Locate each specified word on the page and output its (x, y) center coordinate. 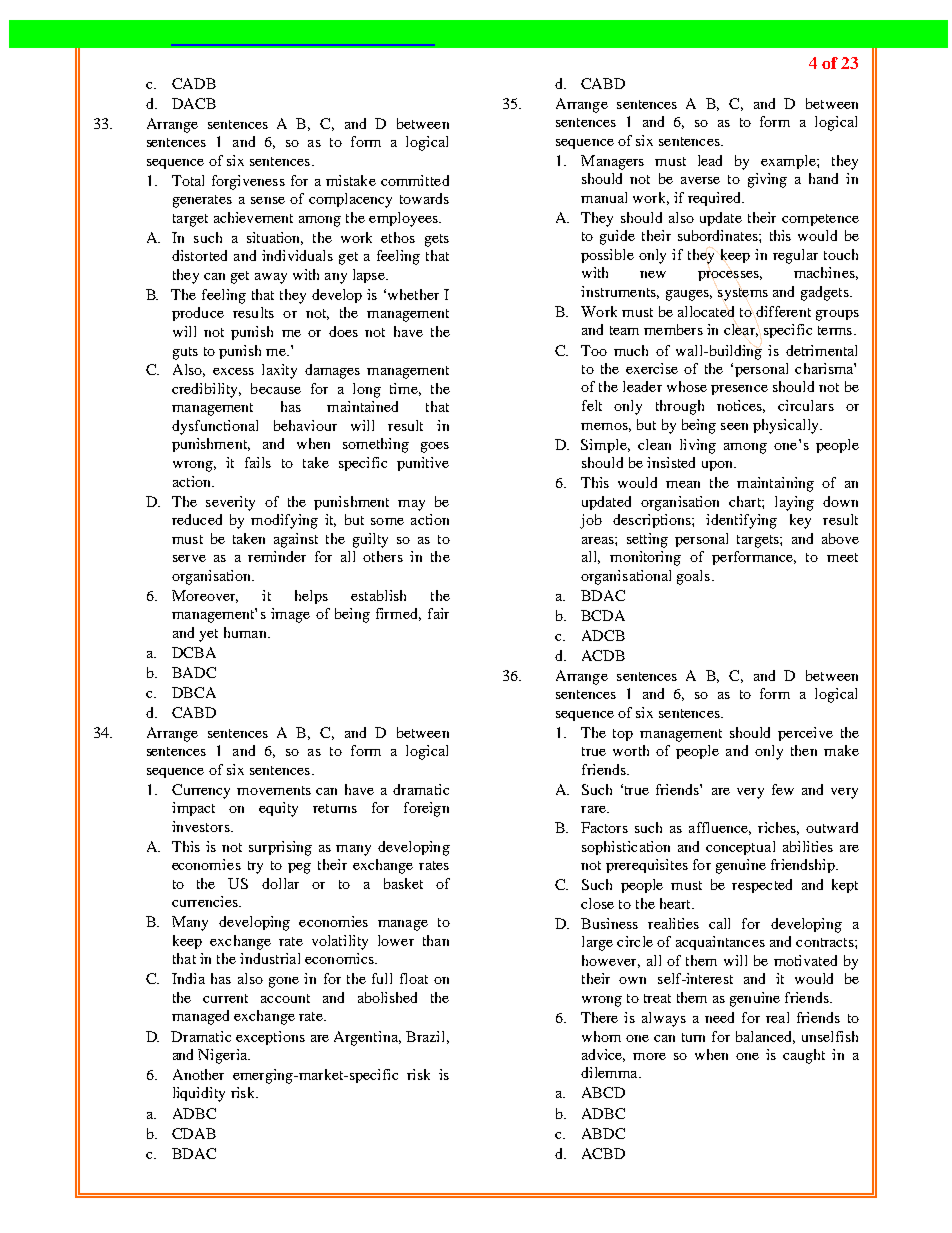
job (591, 521)
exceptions (270, 1038)
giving (767, 180)
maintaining (775, 484)
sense (268, 200)
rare (594, 809)
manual (604, 197)
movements (274, 790)
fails (258, 462)
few (783, 789)
